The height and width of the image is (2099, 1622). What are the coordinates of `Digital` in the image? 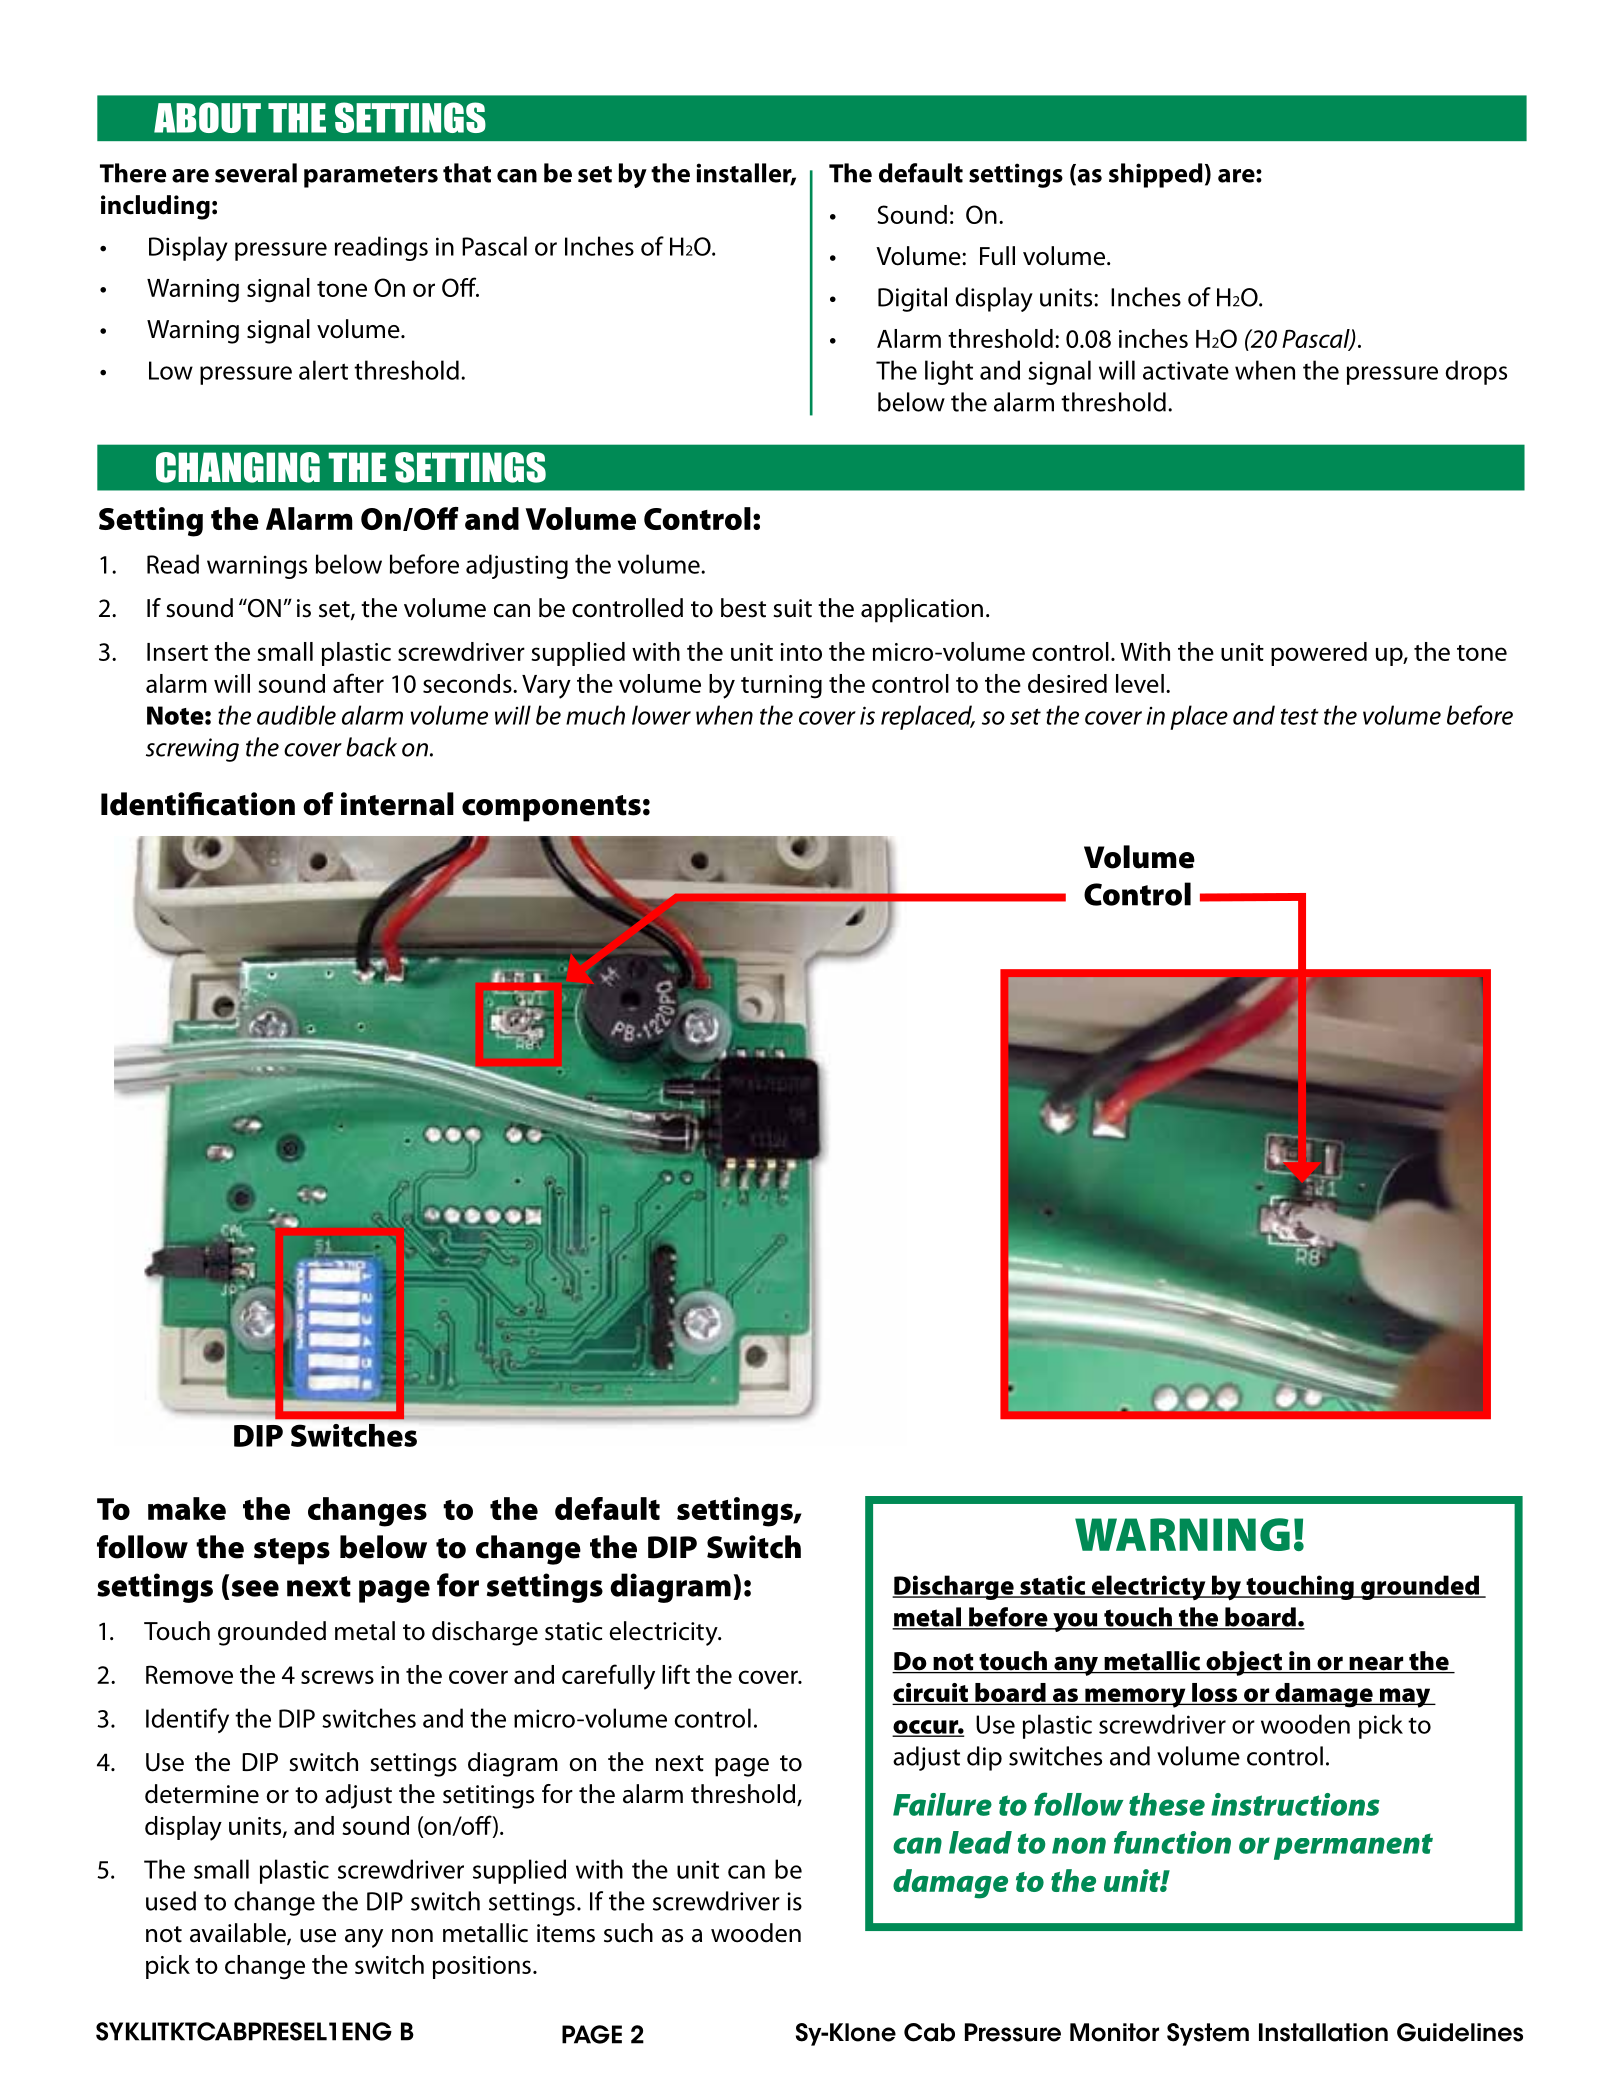 It's located at (912, 299).
